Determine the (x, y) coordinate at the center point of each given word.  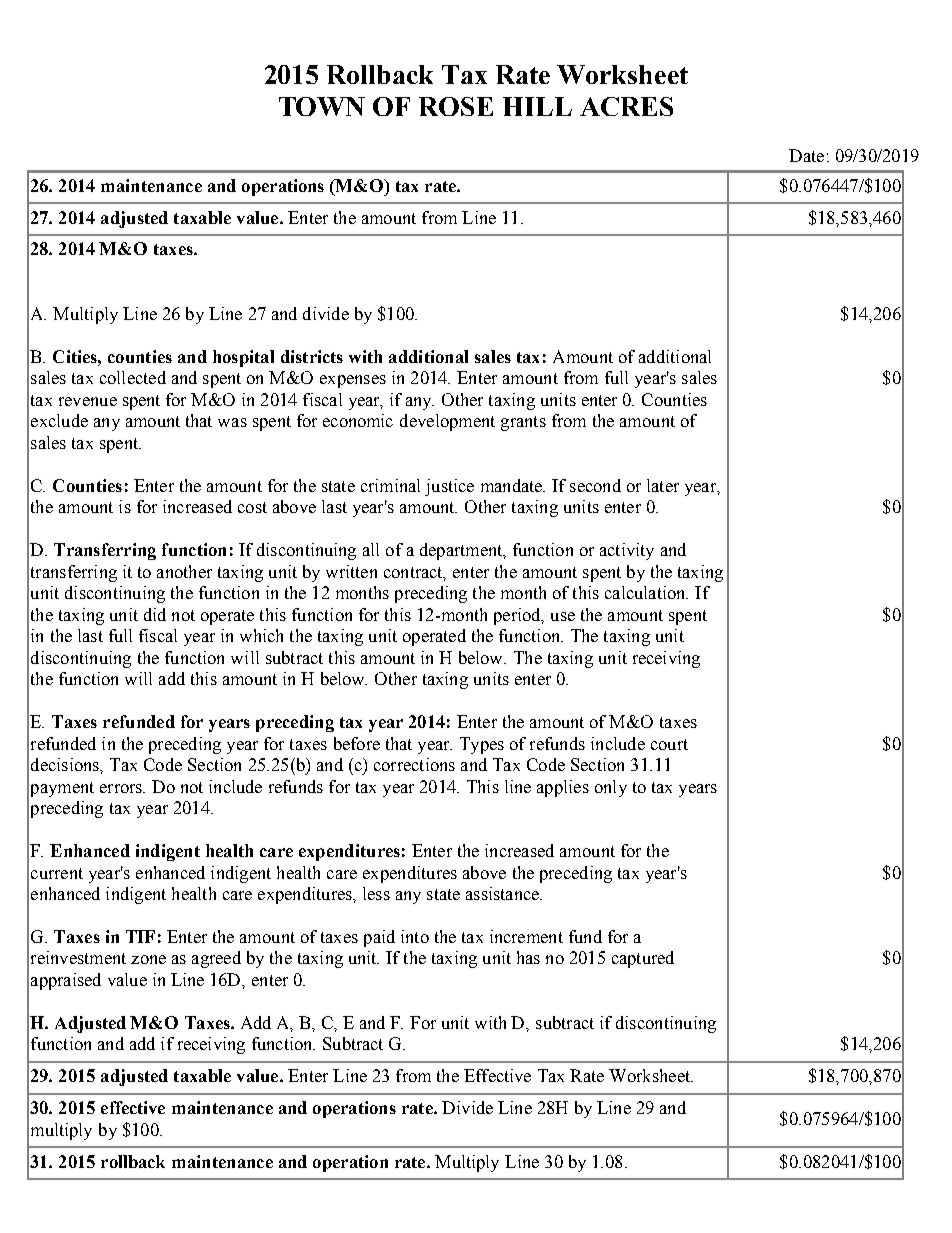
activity (627, 551)
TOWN (322, 106)
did (155, 614)
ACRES (626, 106)
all (371, 549)
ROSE (456, 106)
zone (148, 959)
